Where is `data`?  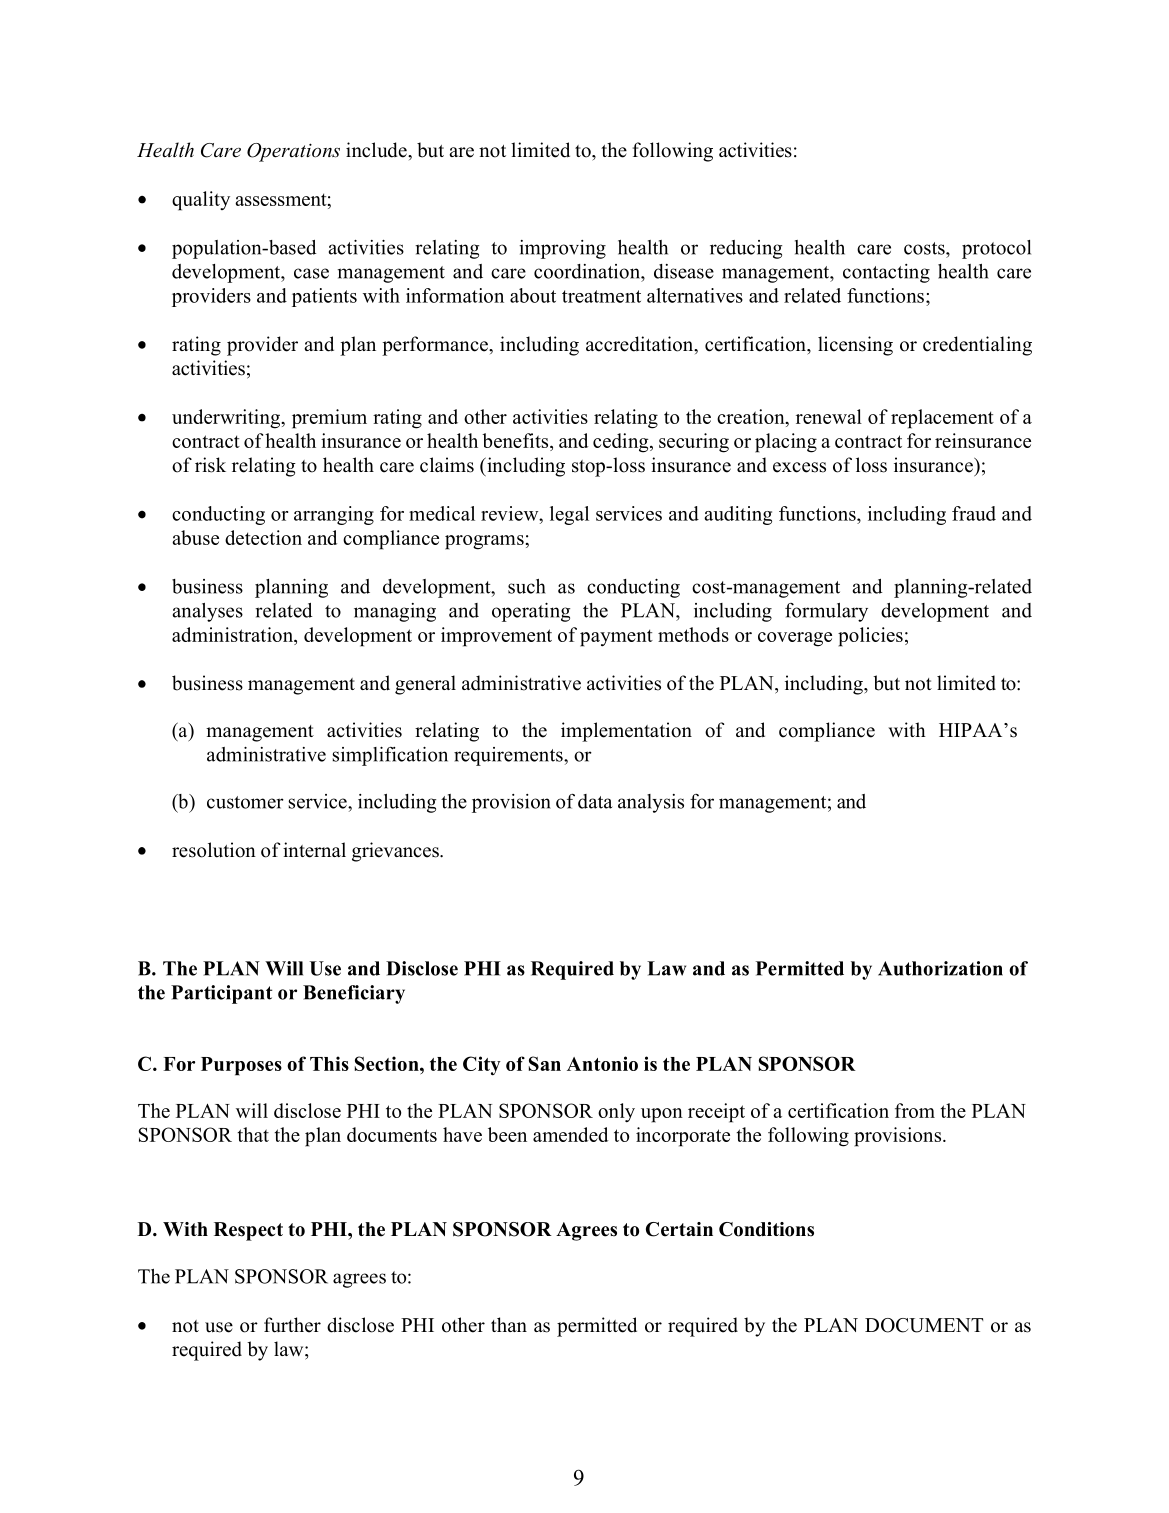 data is located at coordinates (595, 801).
